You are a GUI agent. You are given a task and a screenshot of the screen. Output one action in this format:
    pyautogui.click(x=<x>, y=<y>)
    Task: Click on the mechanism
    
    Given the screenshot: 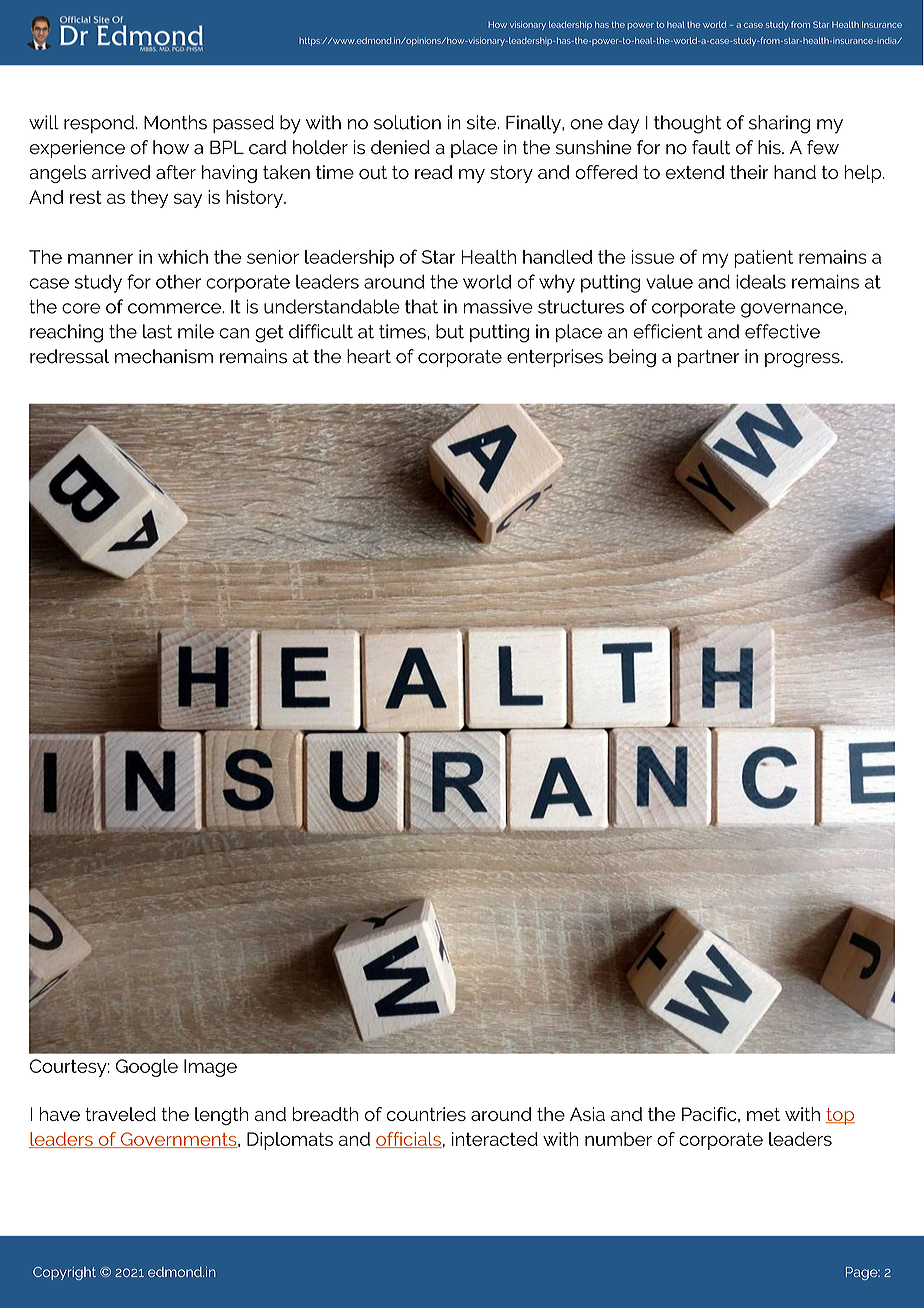 What is the action you would take?
    pyautogui.click(x=164, y=356)
